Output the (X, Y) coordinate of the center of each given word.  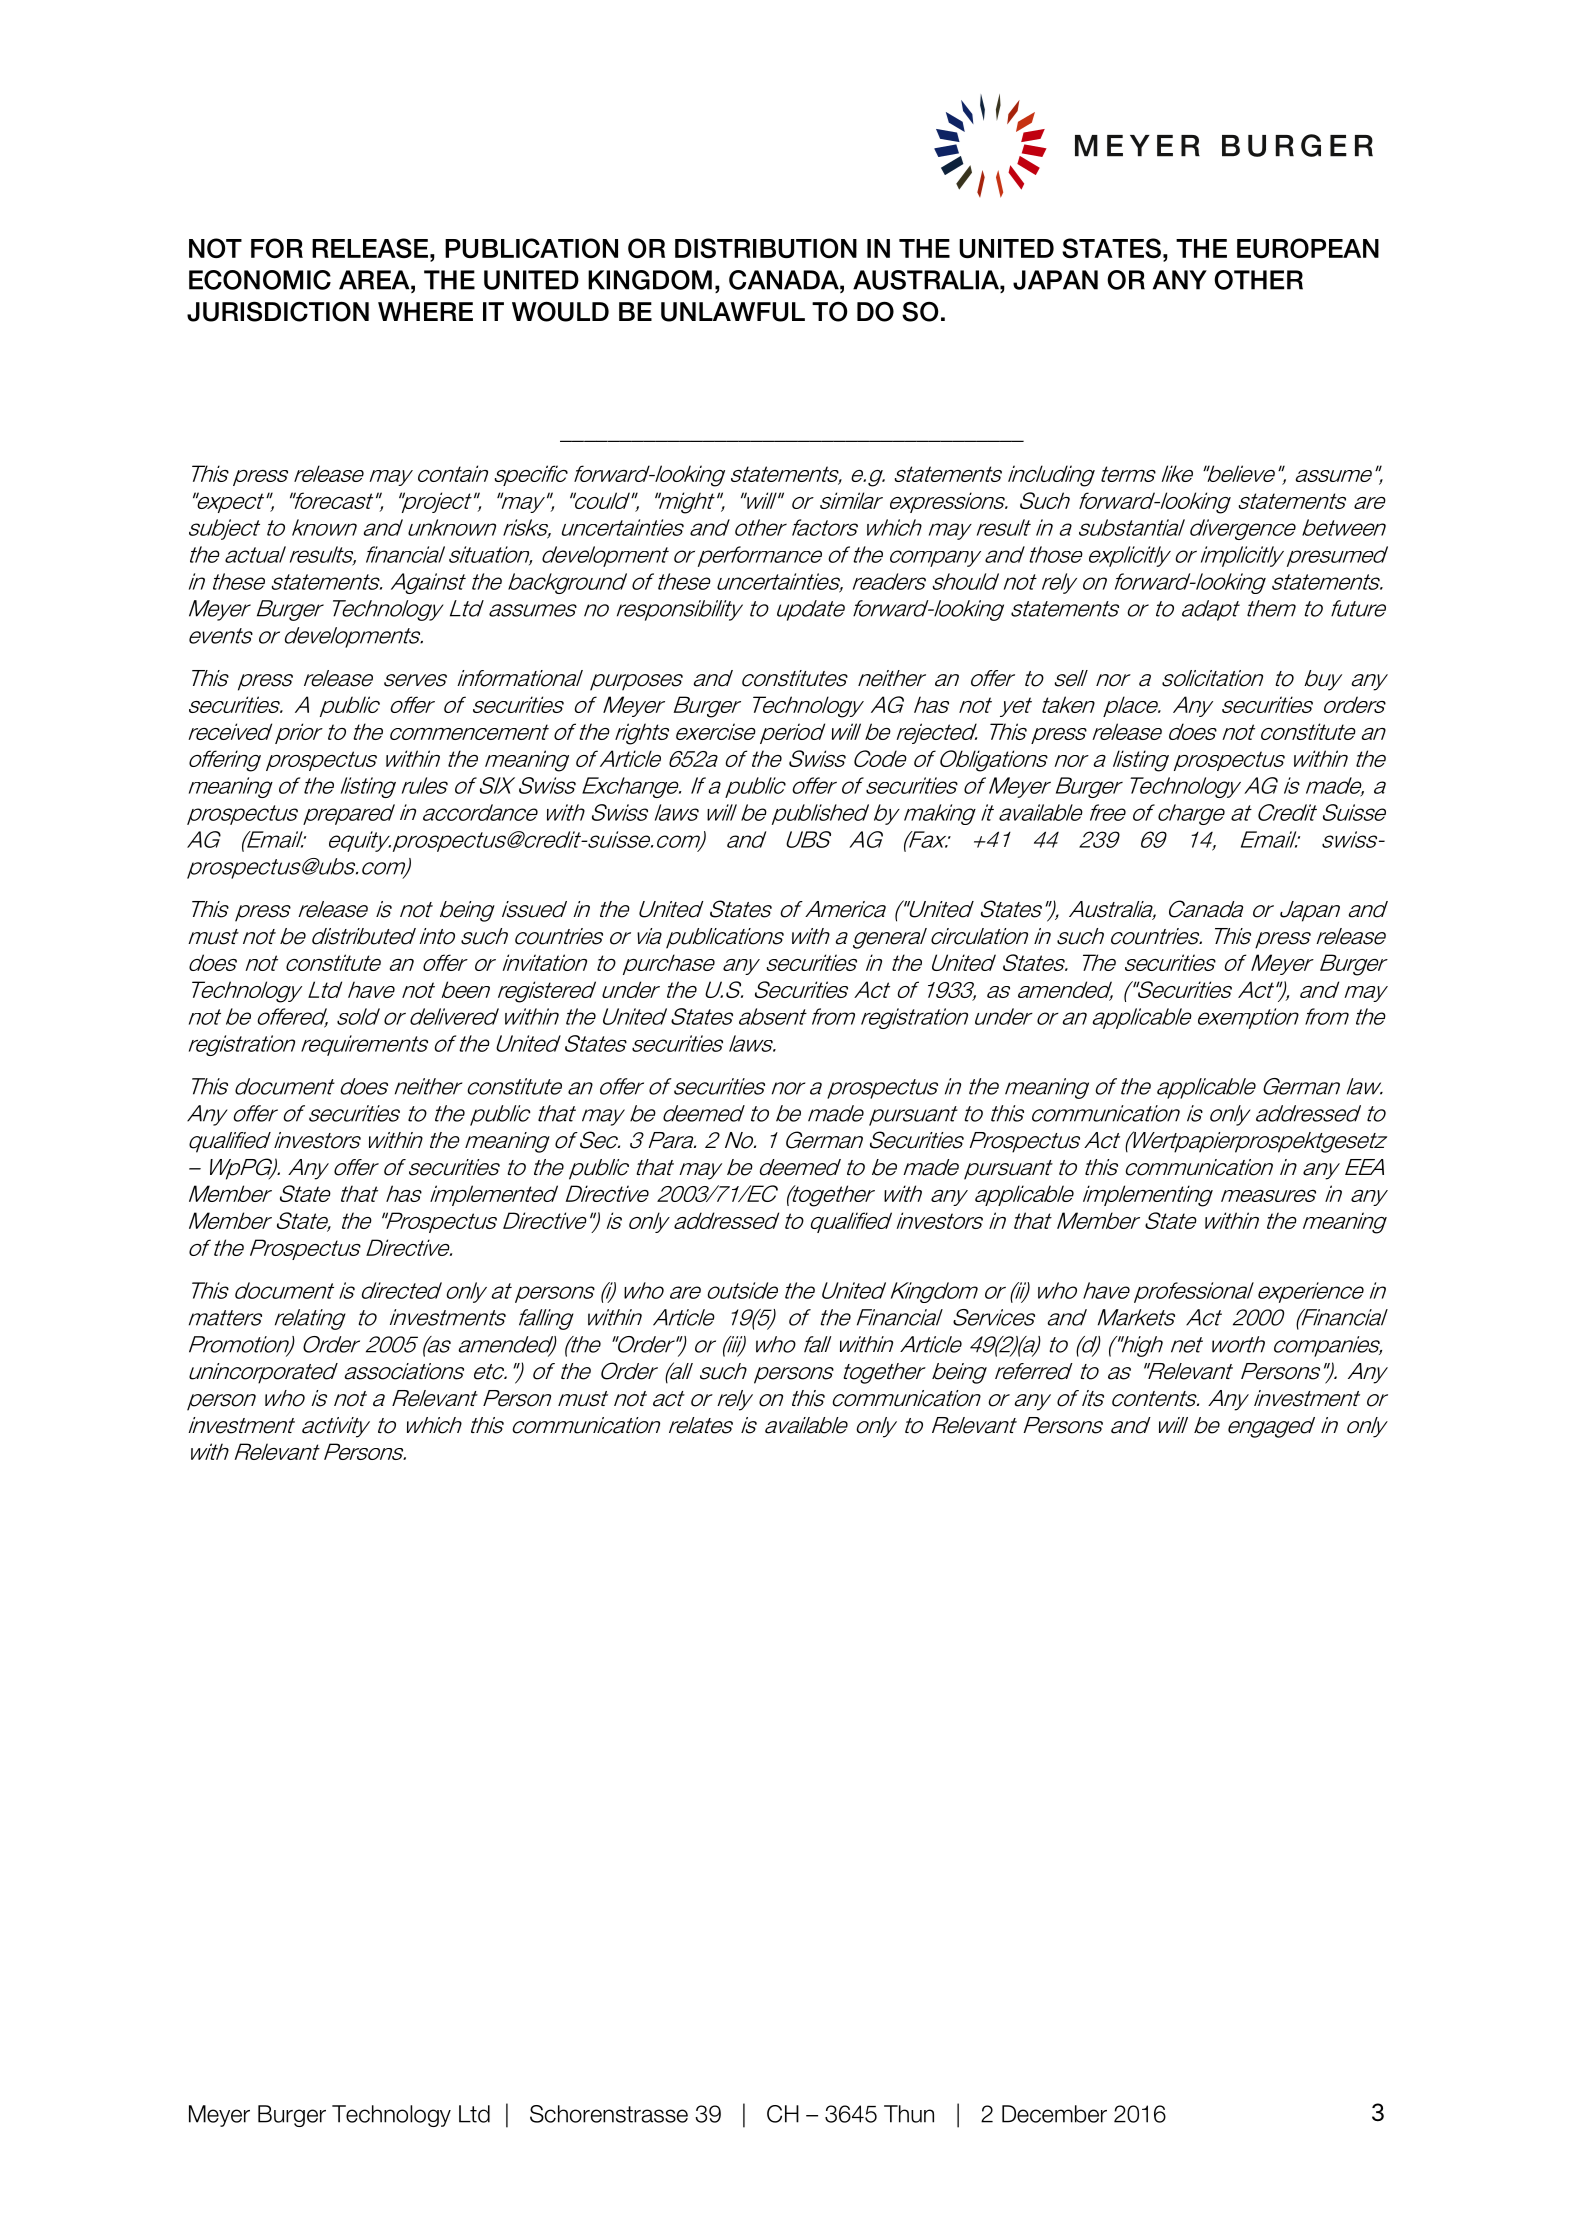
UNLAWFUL (733, 312)
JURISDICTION (278, 311)
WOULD (560, 311)
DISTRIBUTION (766, 248)
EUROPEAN (1308, 248)
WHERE (425, 311)
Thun (909, 2114)
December (1054, 2114)
